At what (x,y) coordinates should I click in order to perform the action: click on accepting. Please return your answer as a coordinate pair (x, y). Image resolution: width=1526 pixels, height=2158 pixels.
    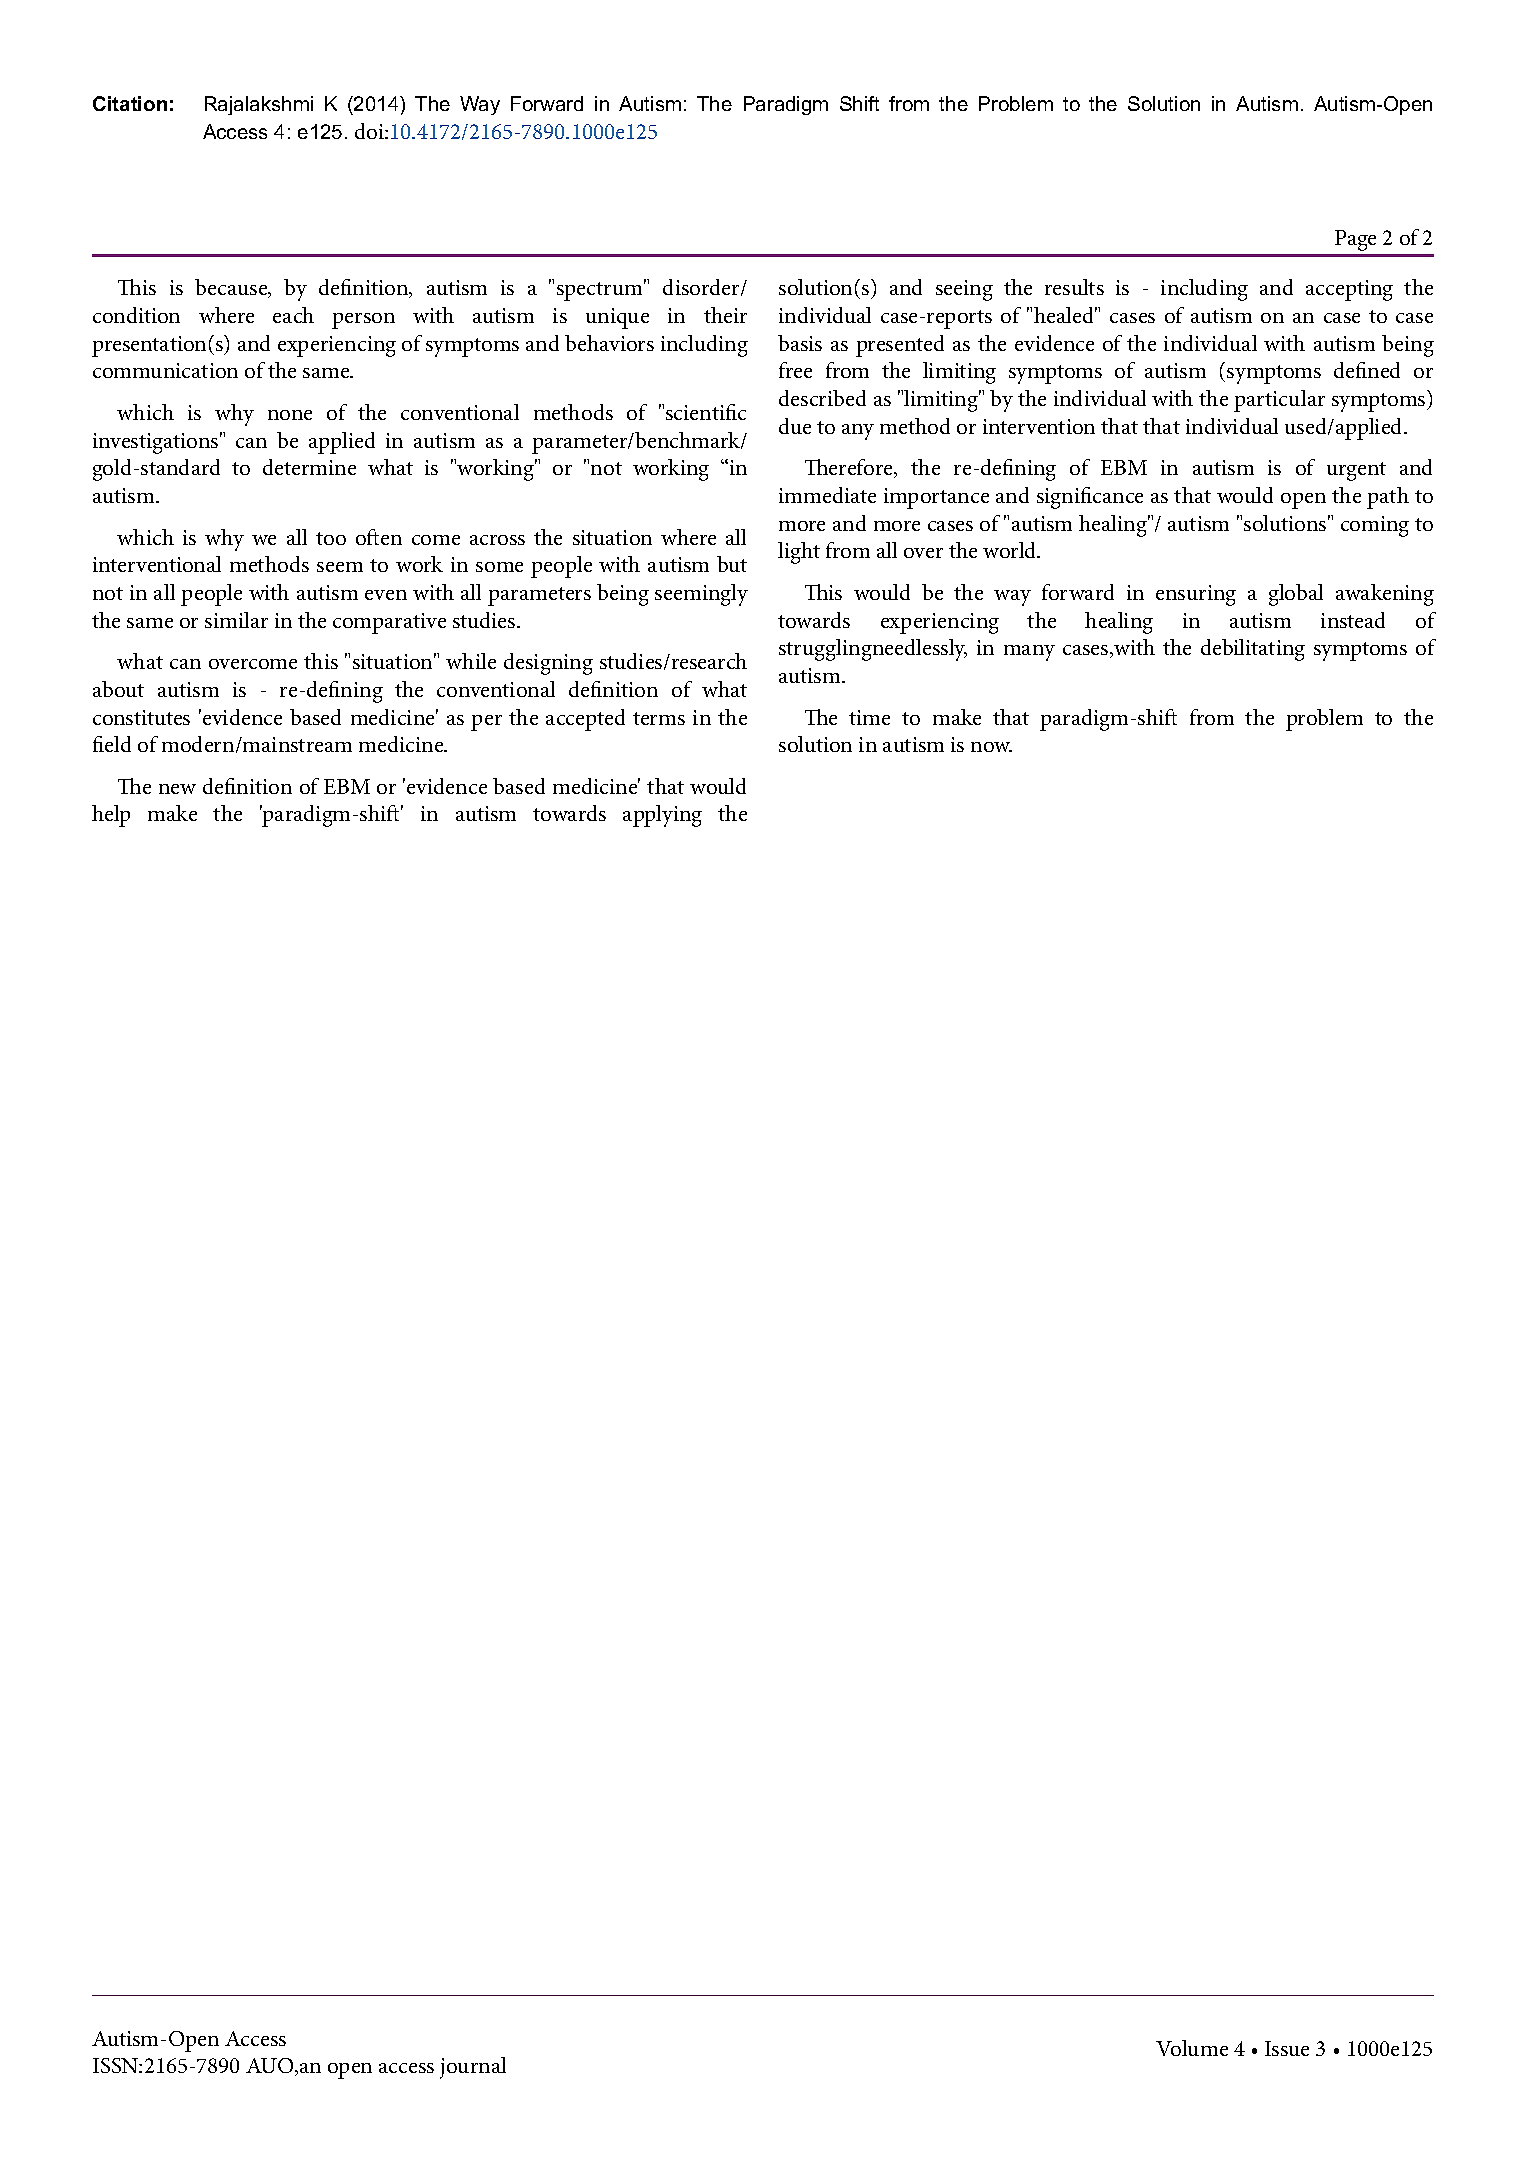
    Looking at the image, I should click on (1349, 290).
